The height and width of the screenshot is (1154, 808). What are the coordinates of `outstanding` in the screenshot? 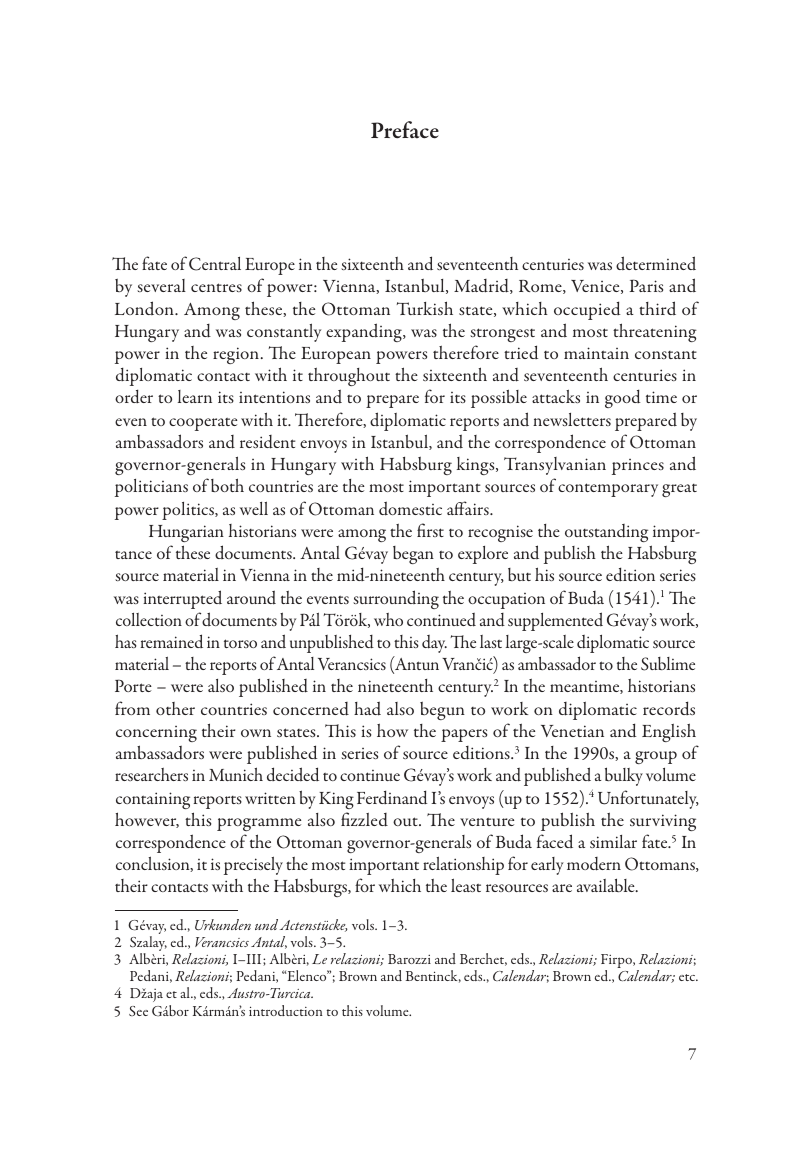 It's located at (606, 533).
